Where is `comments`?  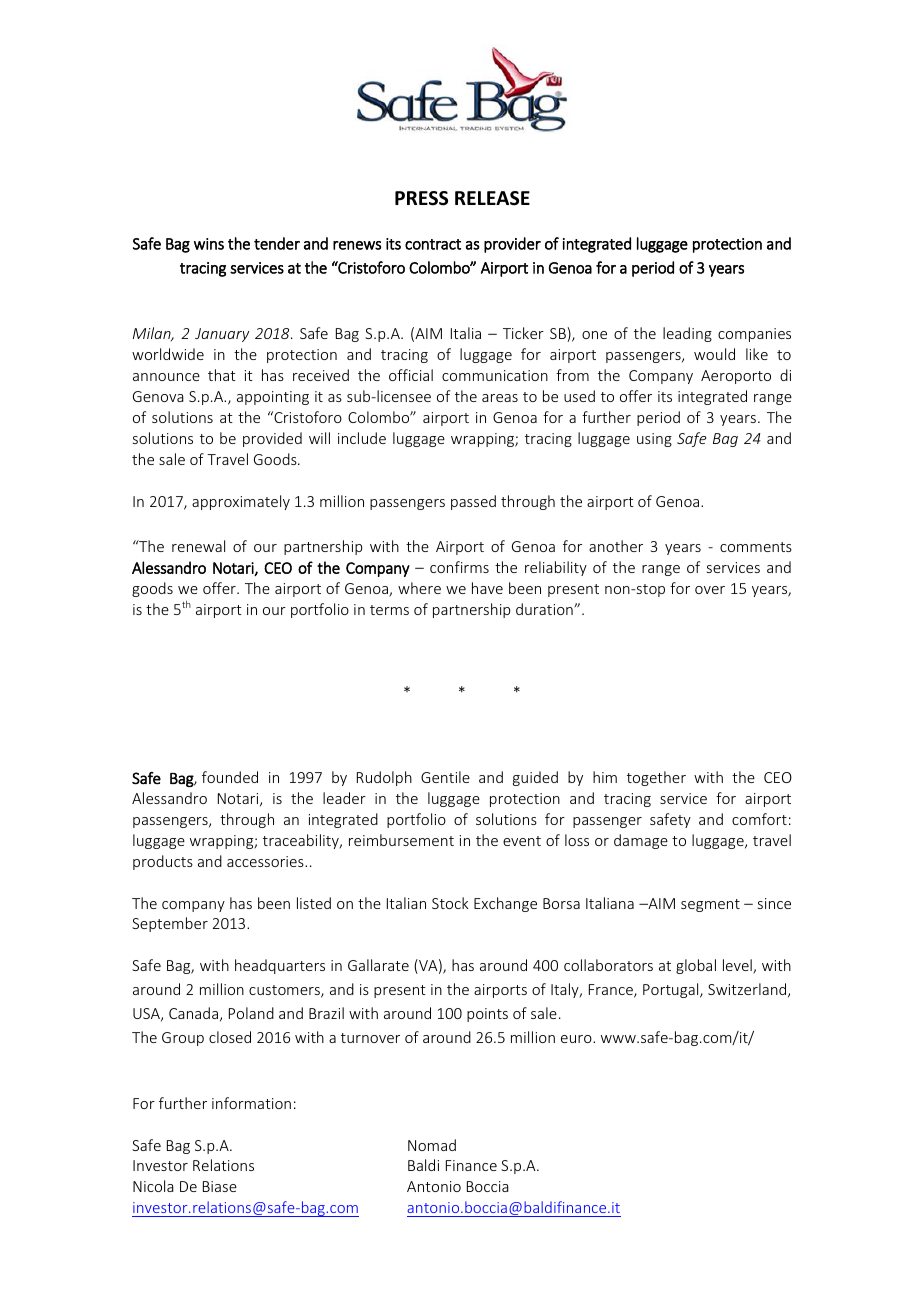
comments is located at coordinates (756, 547).
